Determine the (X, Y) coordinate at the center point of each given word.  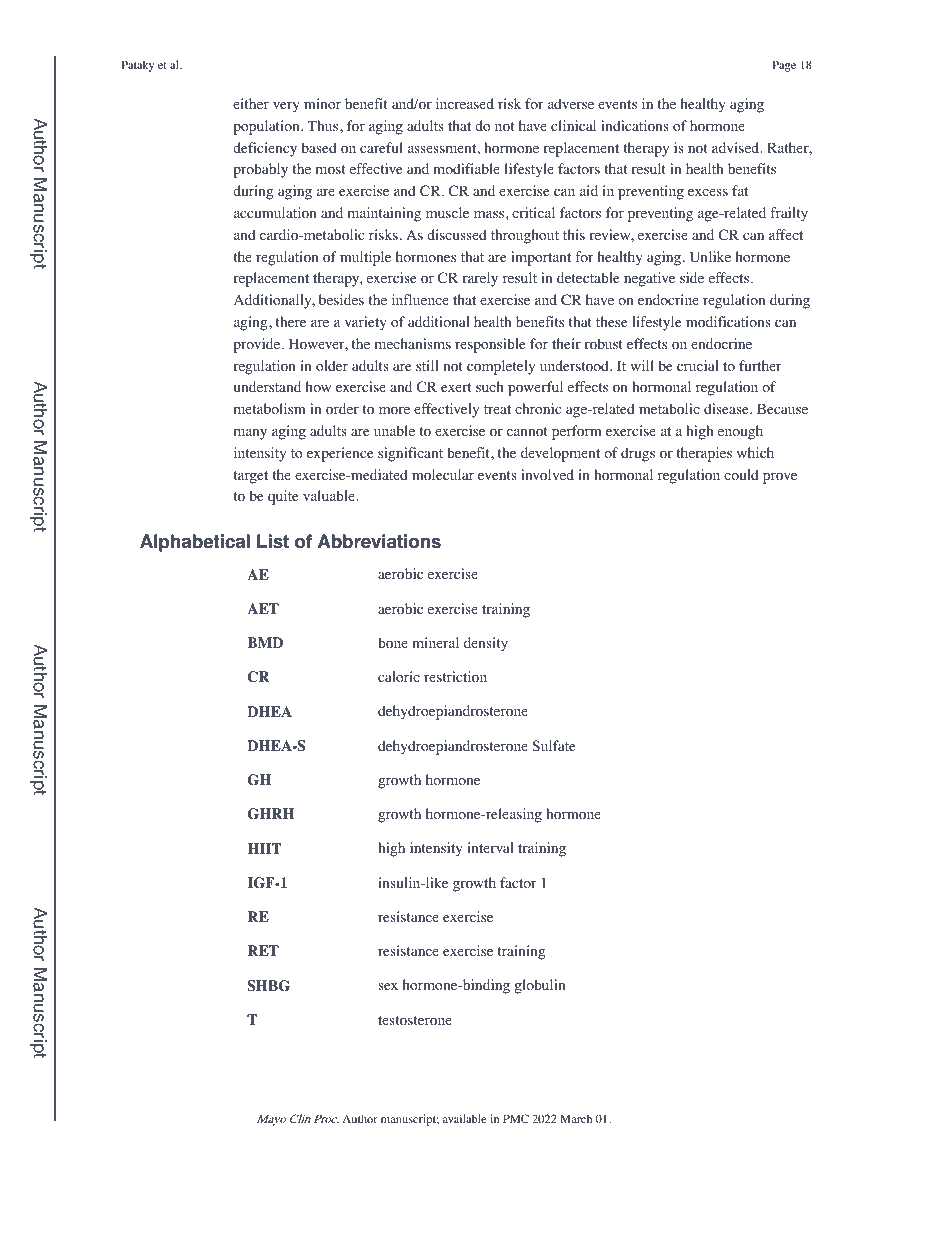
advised (737, 147)
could (741, 475)
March (576, 1118)
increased (465, 103)
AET (263, 608)
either (251, 103)
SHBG (268, 986)
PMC (516, 1118)
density (486, 644)
